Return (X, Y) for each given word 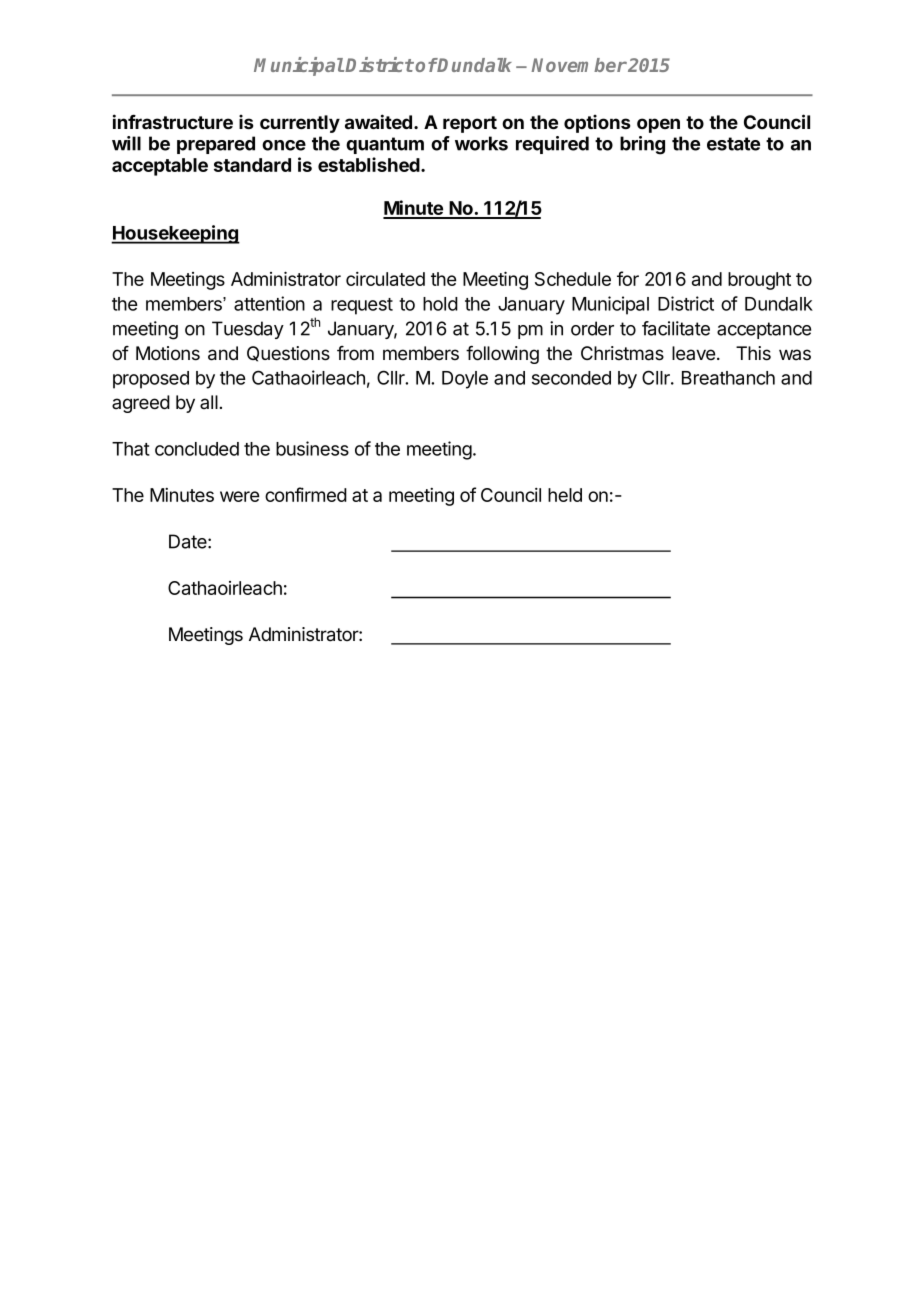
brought (759, 281)
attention (269, 303)
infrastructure (173, 121)
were (239, 496)
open (658, 125)
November (579, 65)
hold (440, 304)
